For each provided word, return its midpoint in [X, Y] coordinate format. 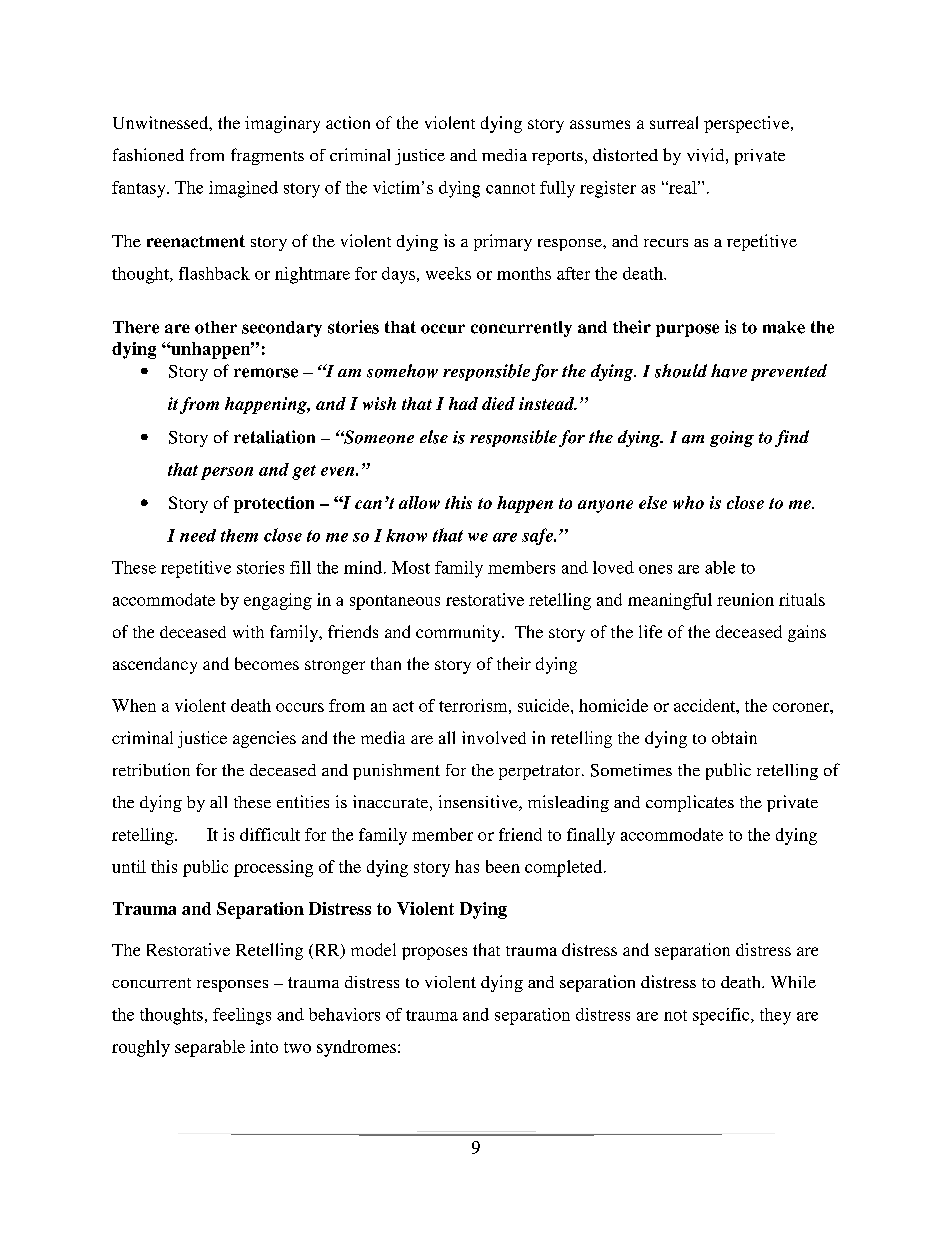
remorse [266, 373]
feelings [242, 1016]
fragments [267, 156]
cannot [510, 188]
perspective [748, 124]
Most [411, 567]
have [729, 371]
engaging [278, 601]
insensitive [479, 803]
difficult [270, 834]
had [463, 403]
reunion [745, 599]
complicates [690, 803]
